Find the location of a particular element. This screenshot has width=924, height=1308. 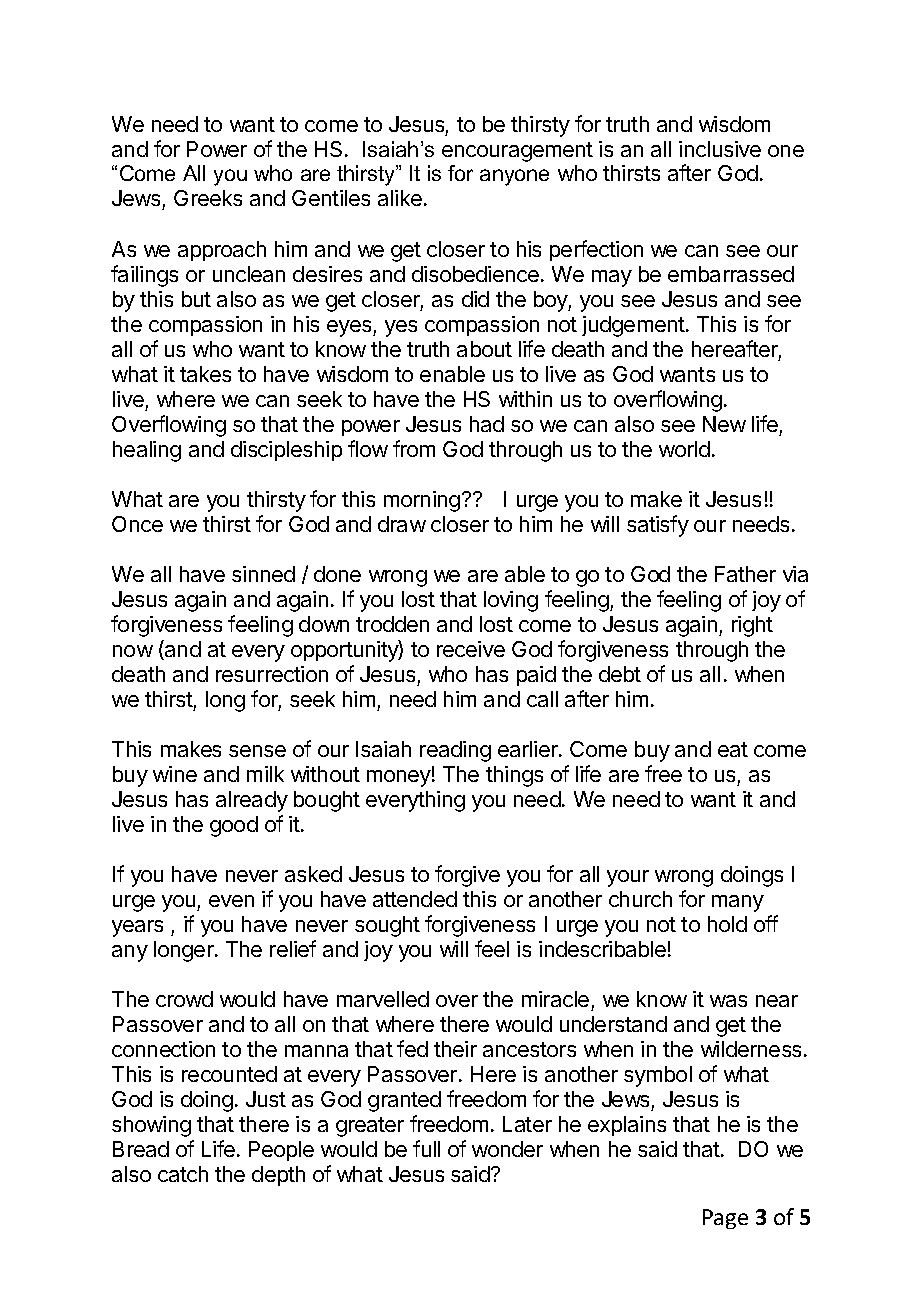

had is located at coordinates (487, 424).
